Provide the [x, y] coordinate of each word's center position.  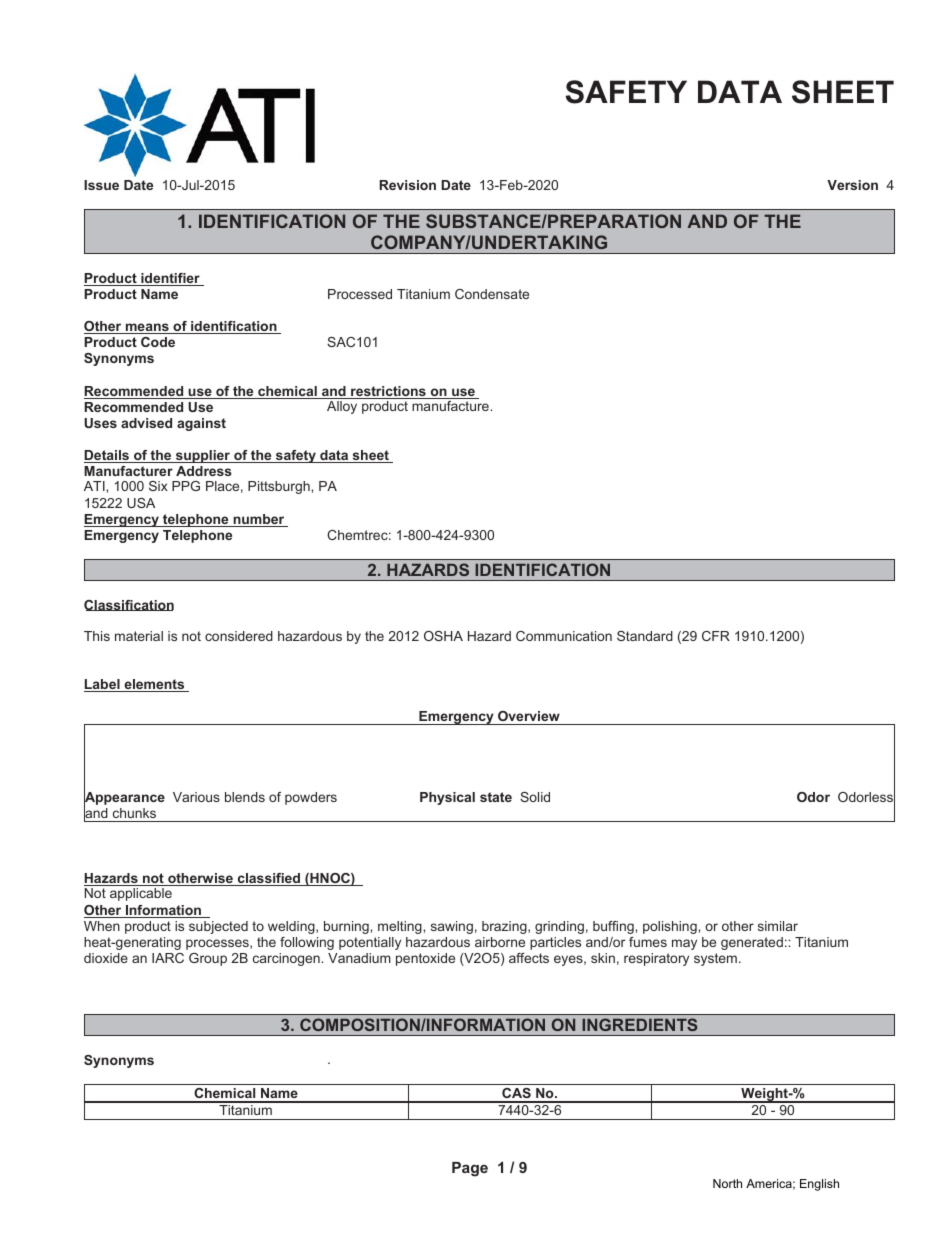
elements [154, 685]
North [727, 1183]
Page [470, 1169]
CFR [716, 636]
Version [852, 185]
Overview [529, 716]
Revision [407, 185]
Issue [101, 185]
